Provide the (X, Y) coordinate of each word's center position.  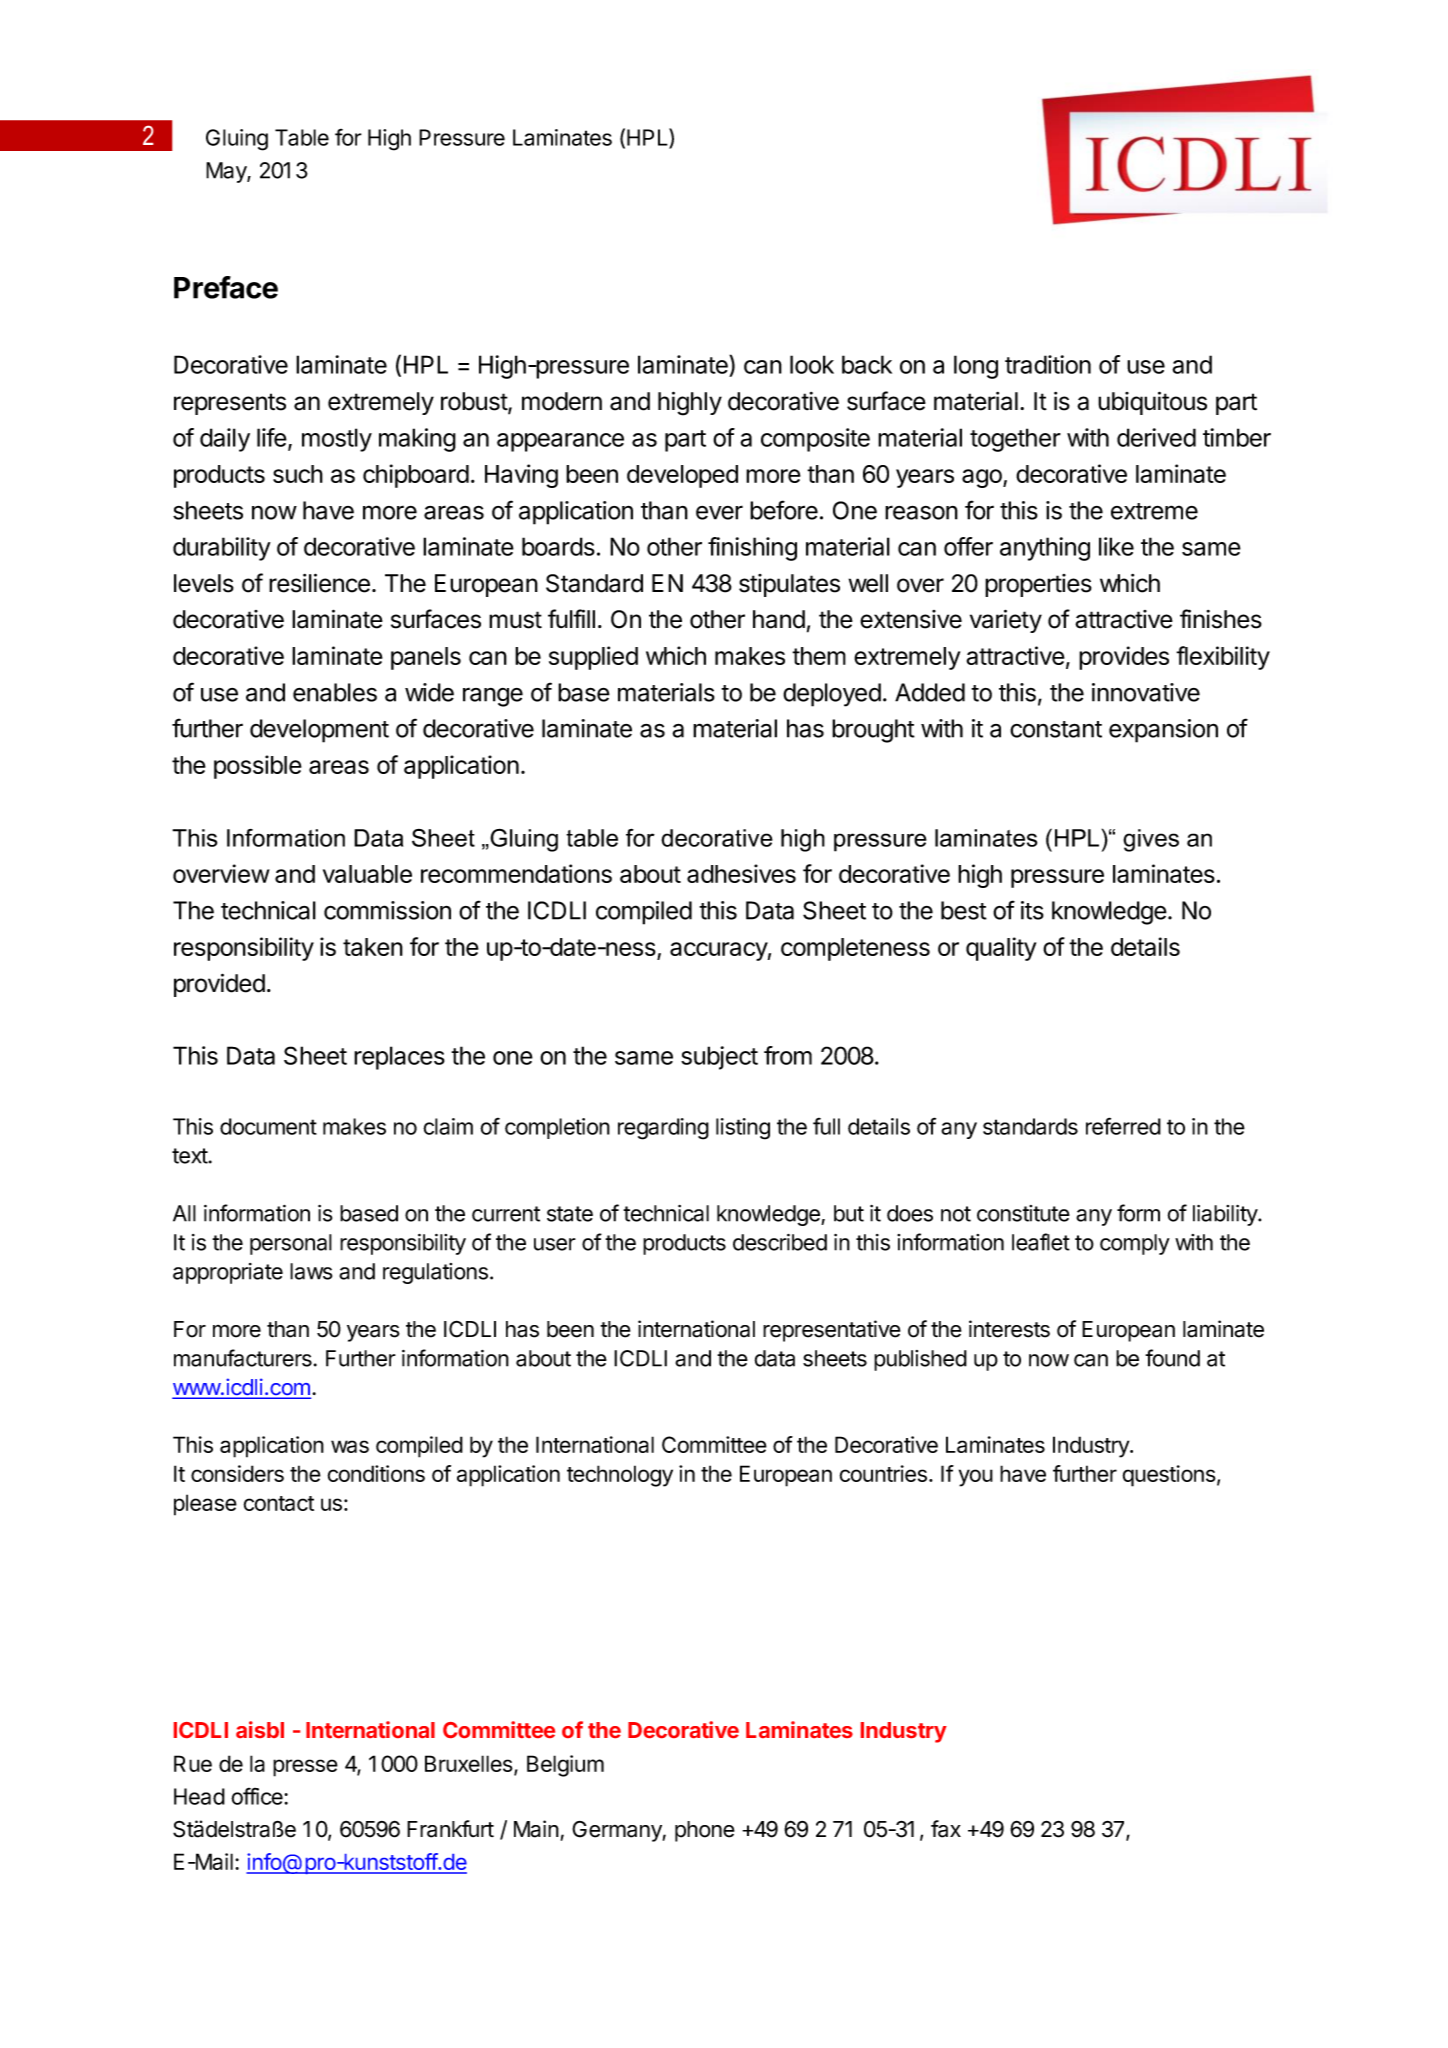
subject (719, 1058)
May (227, 172)
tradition (1048, 364)
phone (705, 1831)
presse (305, 1768)
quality (1001, 949)
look (812, 364)
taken (373, 947)
